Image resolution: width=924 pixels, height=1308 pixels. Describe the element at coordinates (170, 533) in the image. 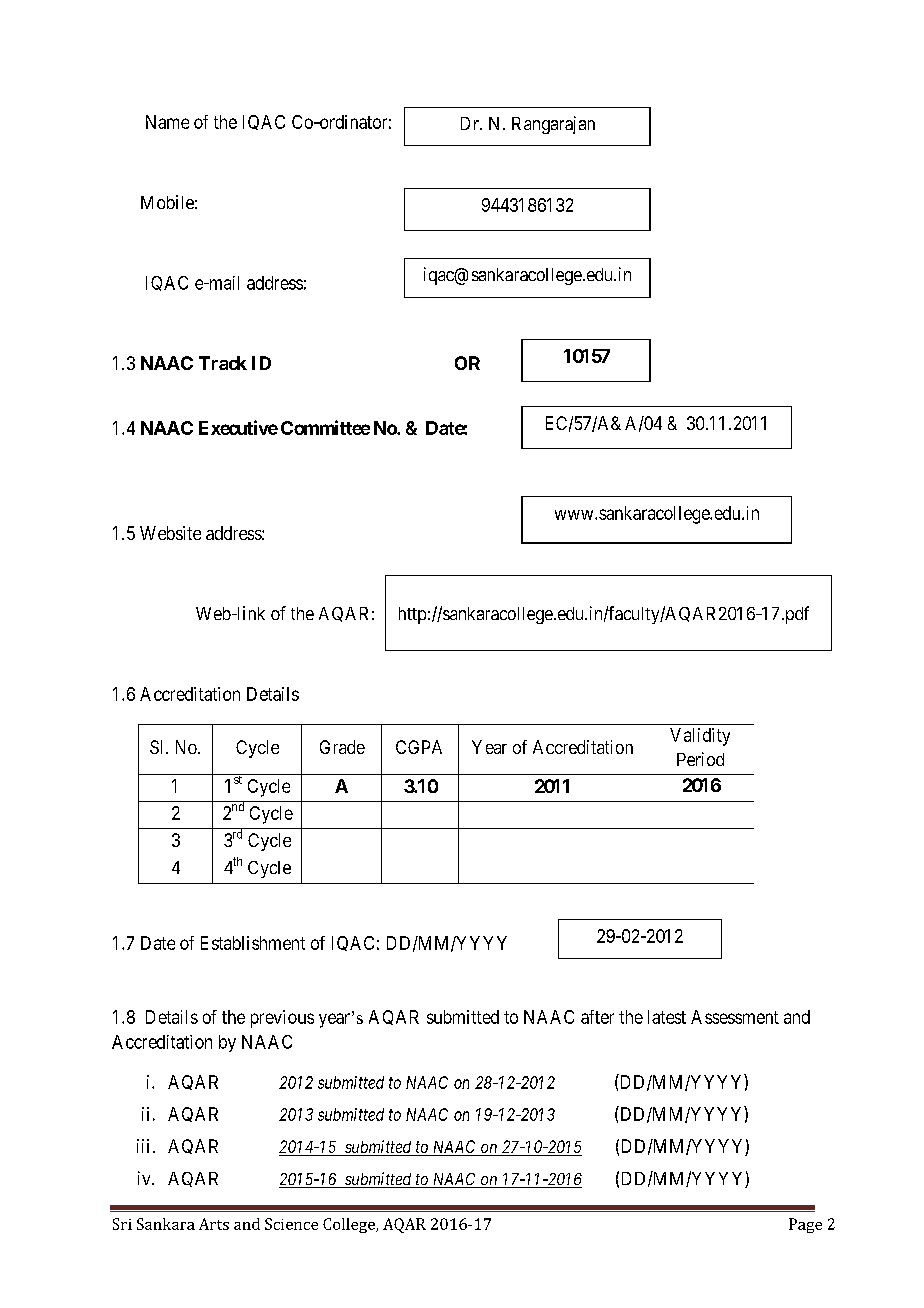

I see `Website` at that location.
